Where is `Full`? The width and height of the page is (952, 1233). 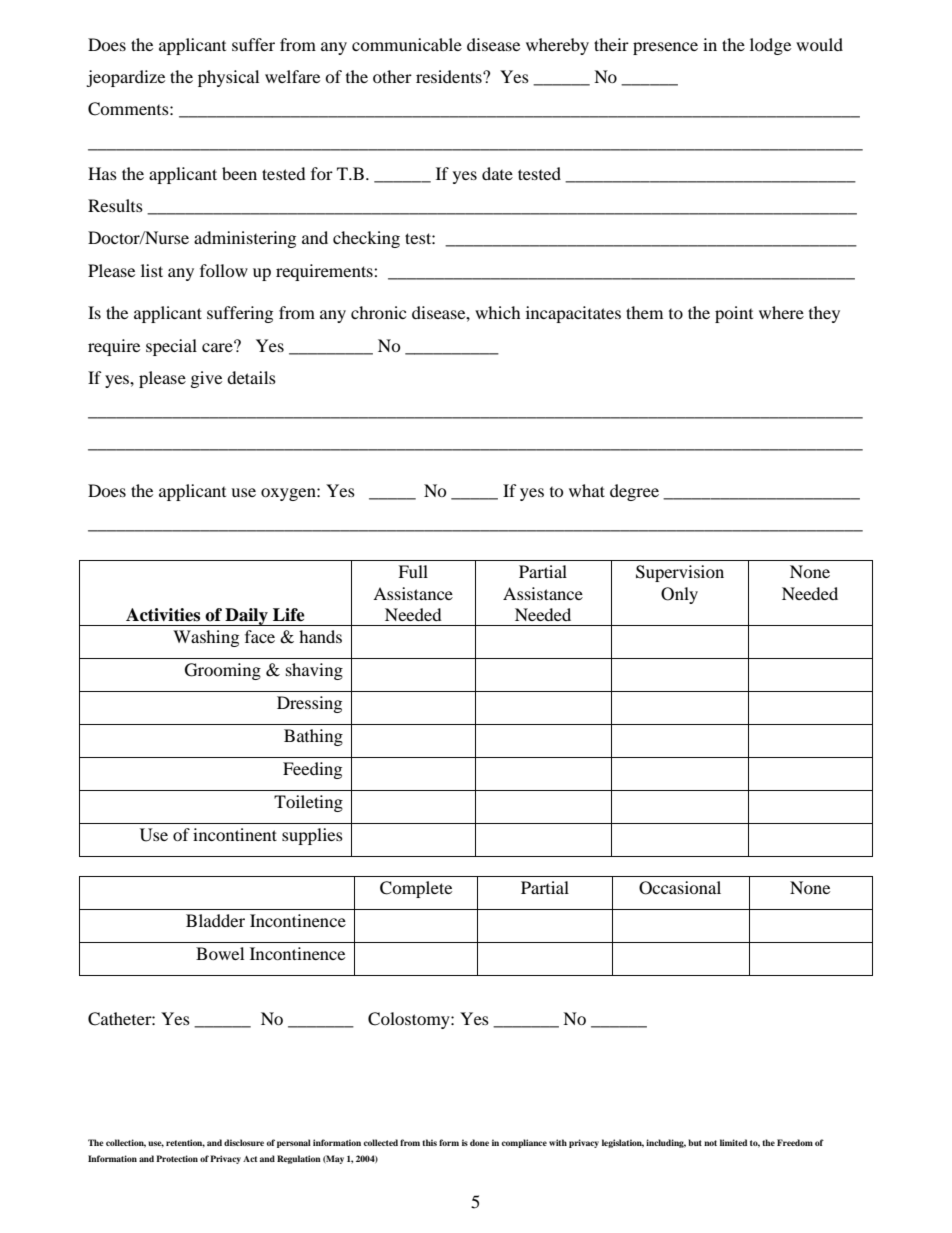
Full is located at coordinates (413, 571).
